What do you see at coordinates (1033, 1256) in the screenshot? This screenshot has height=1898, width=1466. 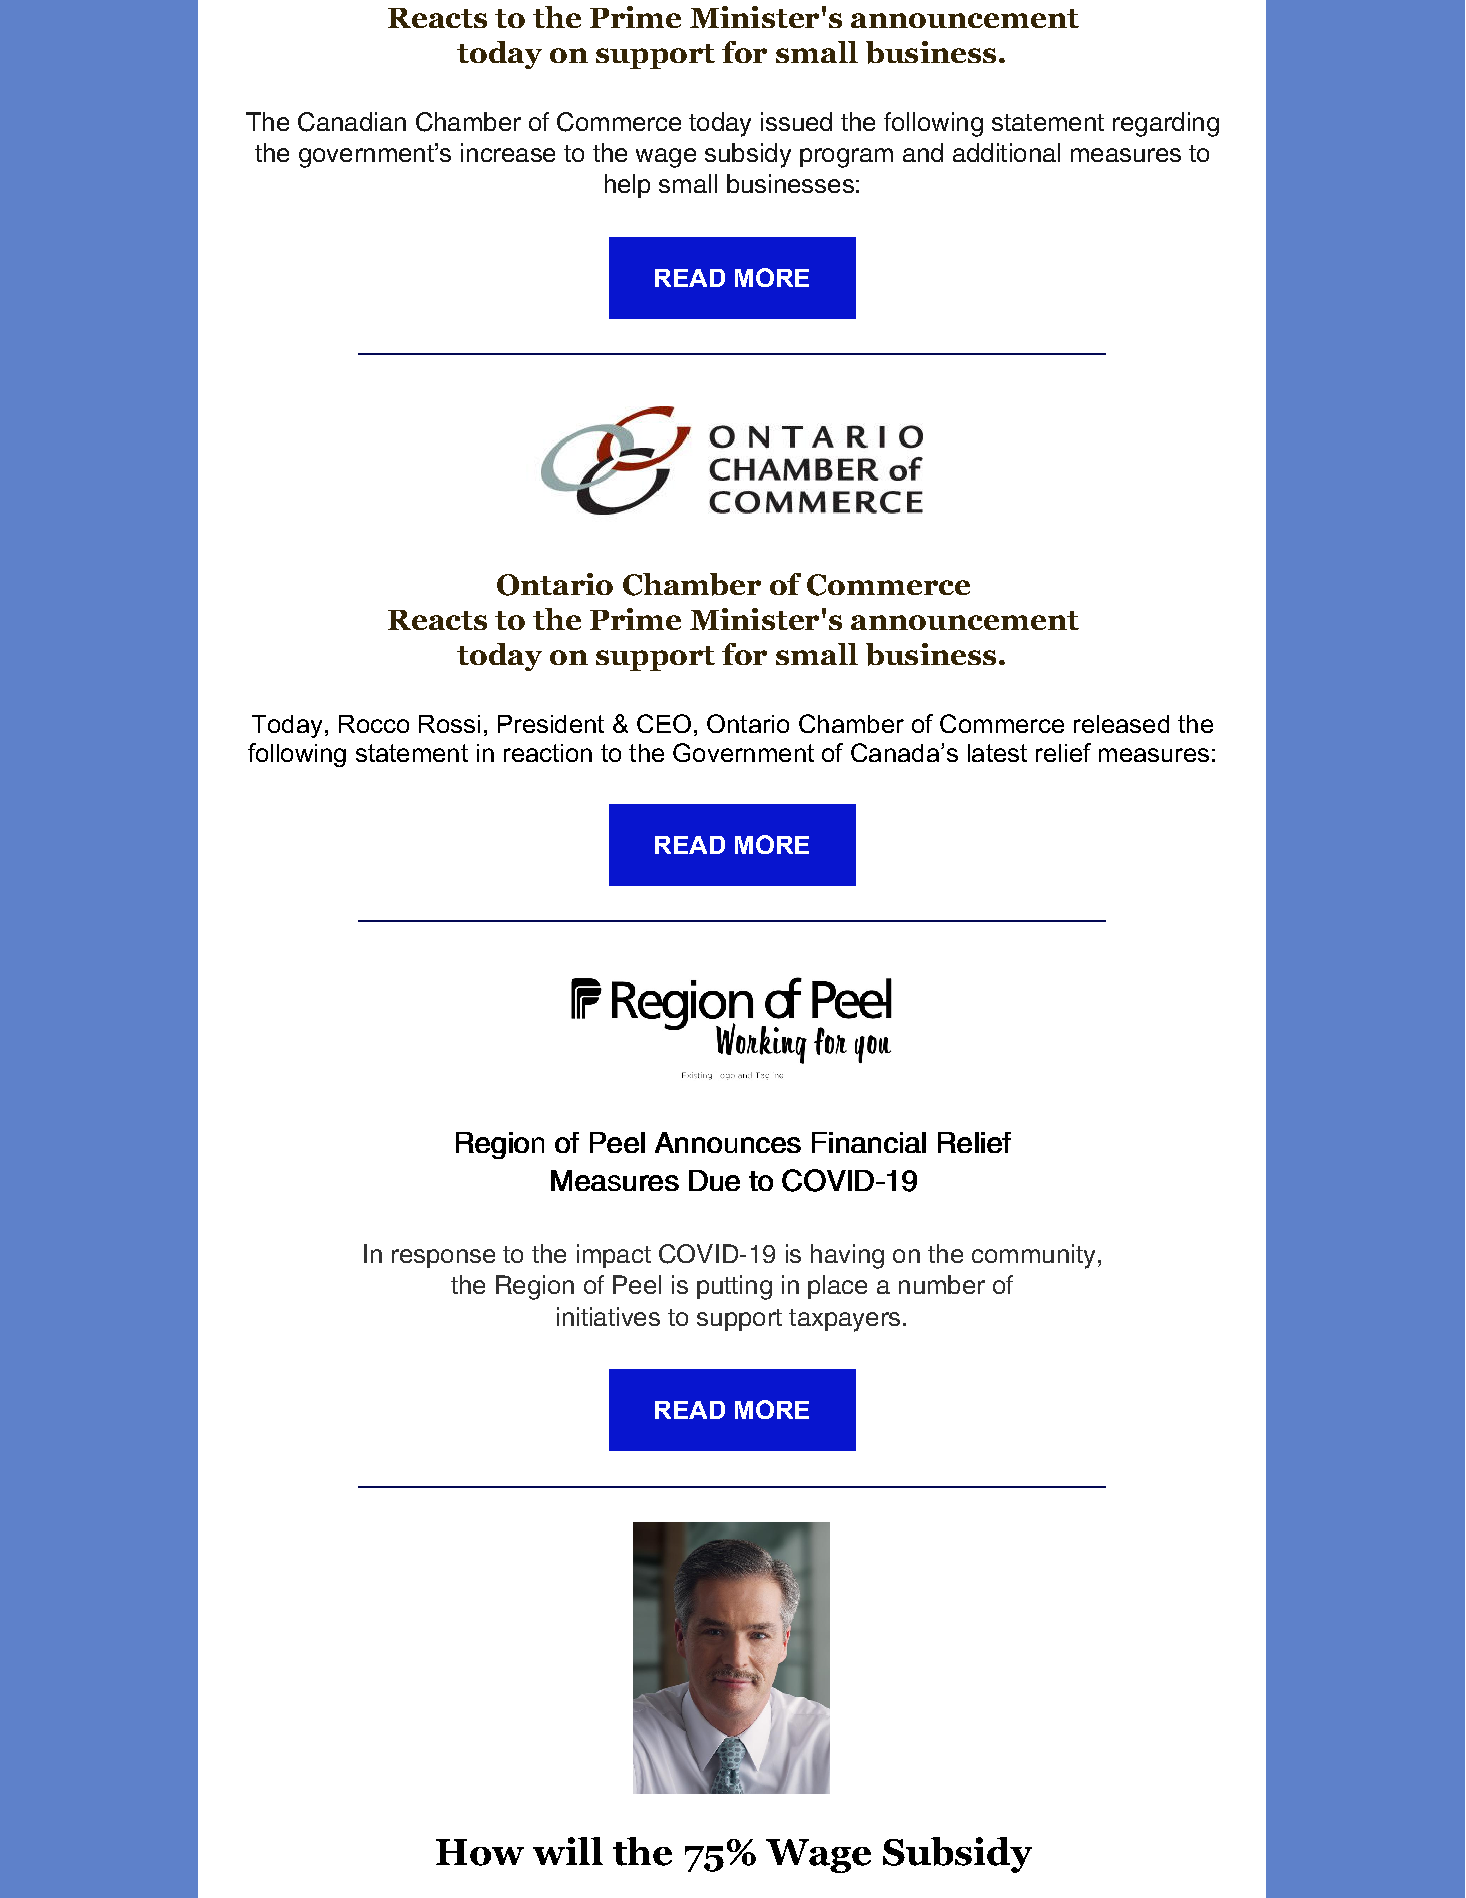 I see `community` at bounding box center [1033, 1256].
